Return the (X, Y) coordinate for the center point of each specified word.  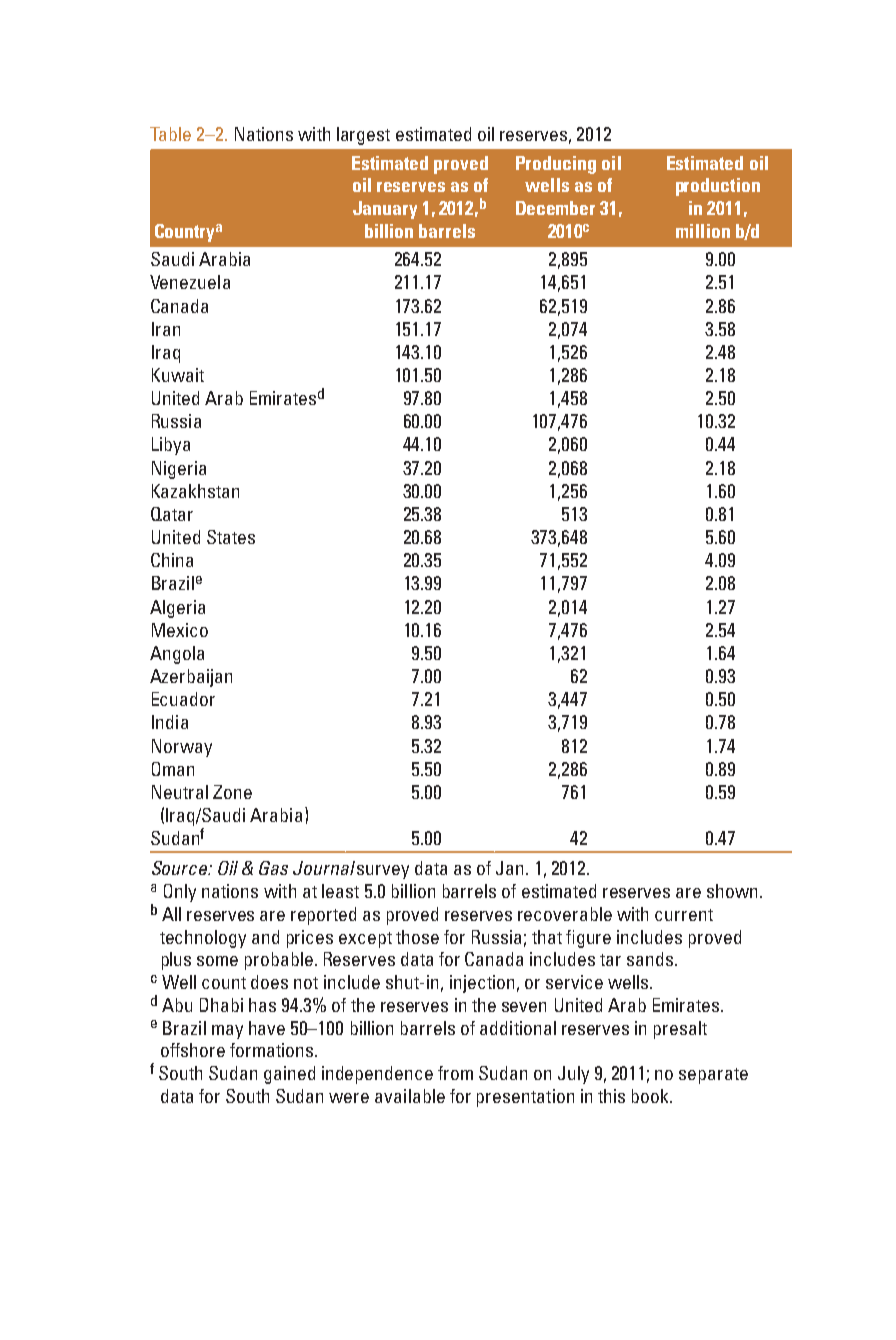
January (385, 210)
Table (170, 134)
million (703, 231)
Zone (232, 792)
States (231, 537)
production (718, 187)
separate (713, 1076)
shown (732, 891)
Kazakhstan (195, 491)
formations (271, 1050)
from (455, 1073)
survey (383, 872)
